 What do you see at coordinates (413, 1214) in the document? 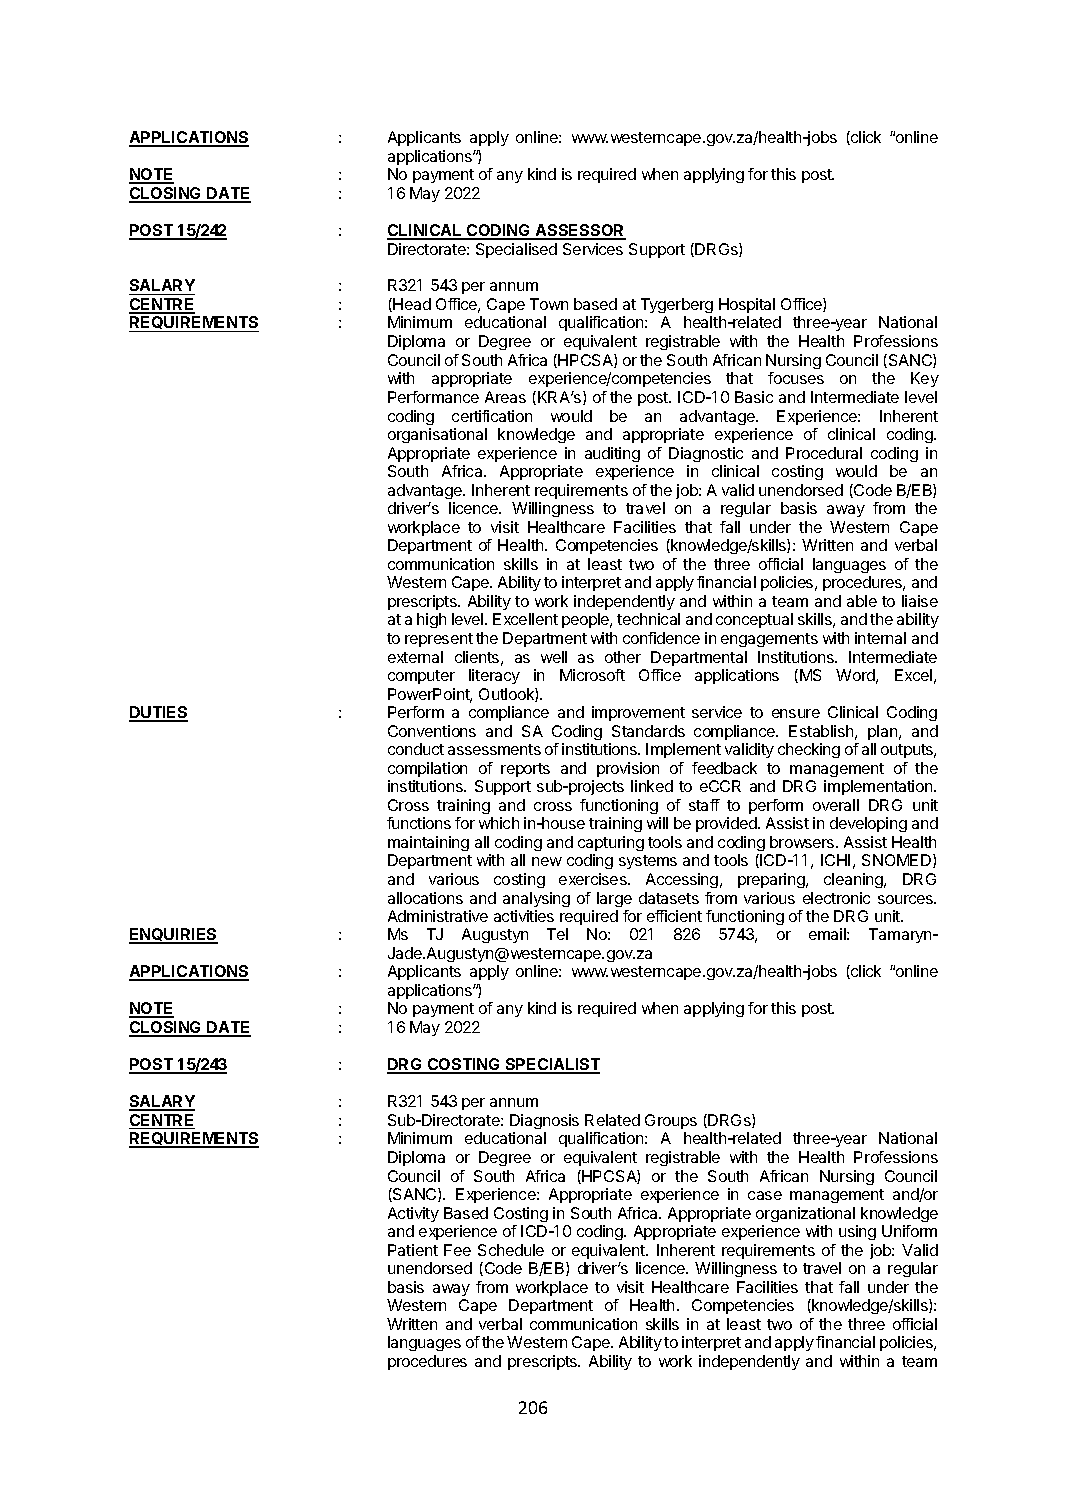
I see `Activity` at bounding box center [413, 1214].
